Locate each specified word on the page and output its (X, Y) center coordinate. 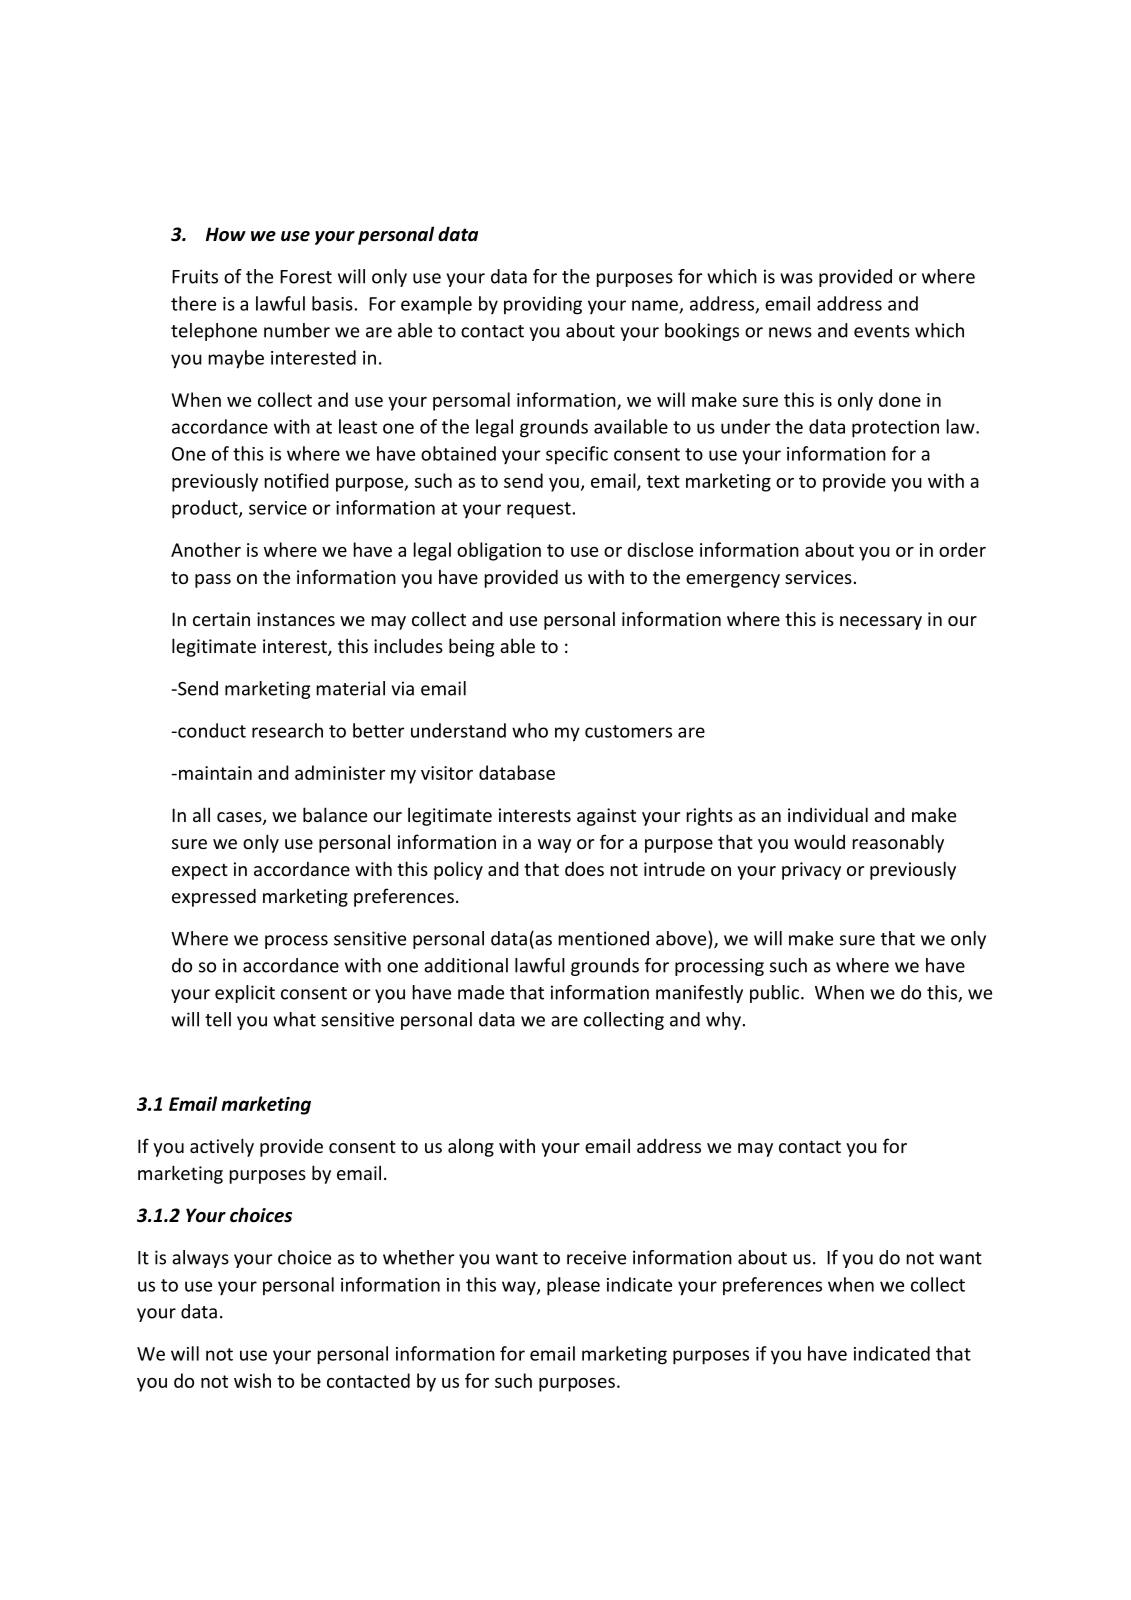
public (776, 994)
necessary (881, 623)
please (573, 1286)
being (471, 647)
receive (596, 1257)
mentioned (604, 938)
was (796, 278)
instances (296, 619)
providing (543, 305)
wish (252, 1380)
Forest (306, 277)
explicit (245, 994)
